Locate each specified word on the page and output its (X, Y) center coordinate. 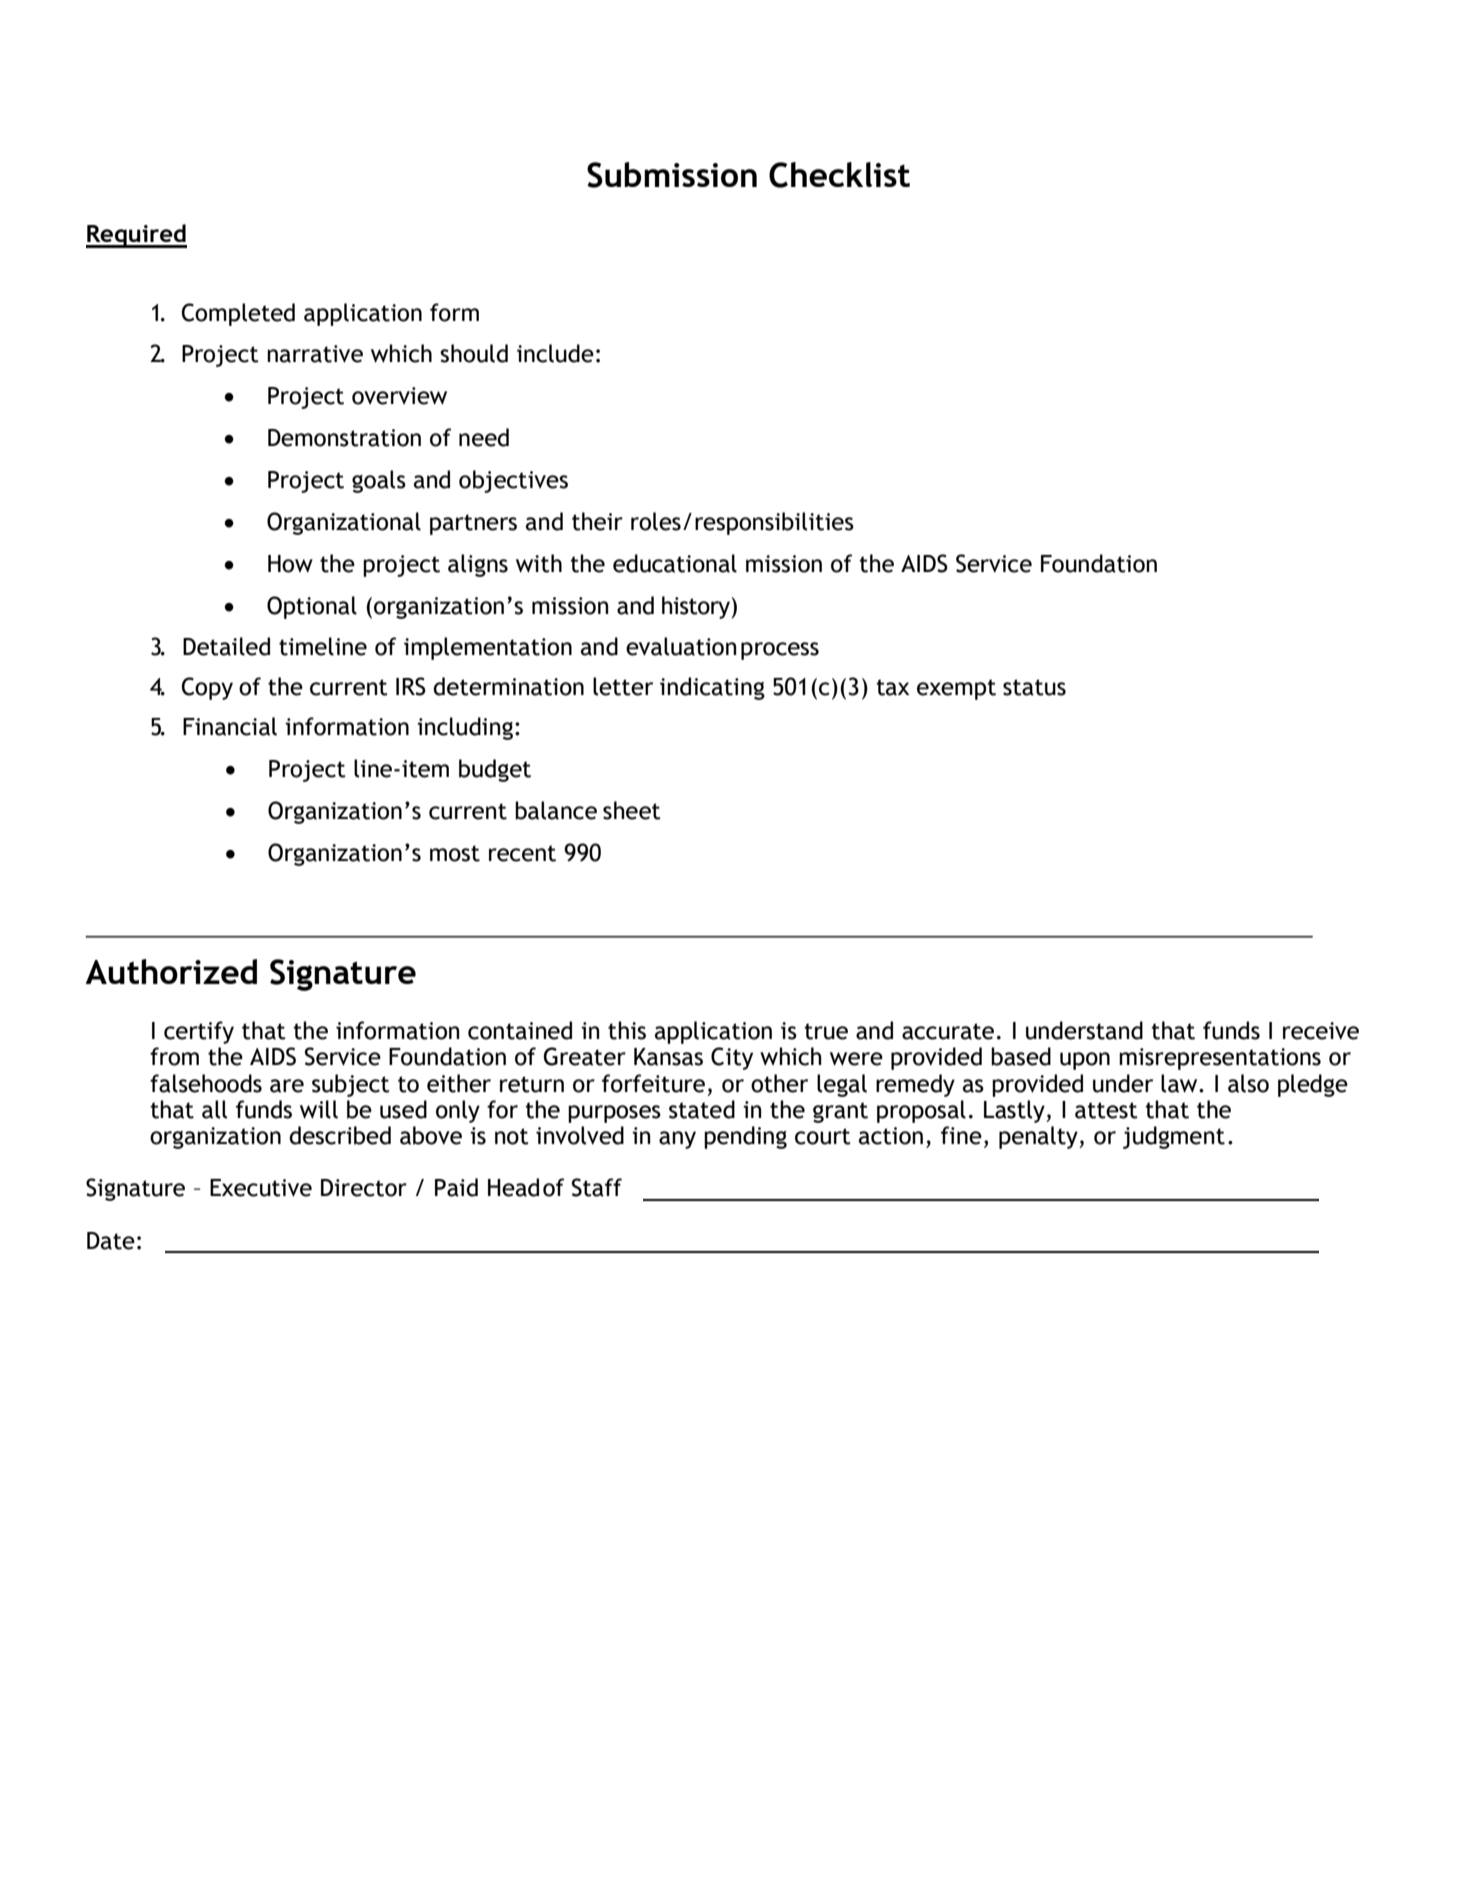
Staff (597, 1187)
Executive (261, 1188)
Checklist (839, 175)
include (555, 353)
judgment (1174, 1137)
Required (136, 236)
